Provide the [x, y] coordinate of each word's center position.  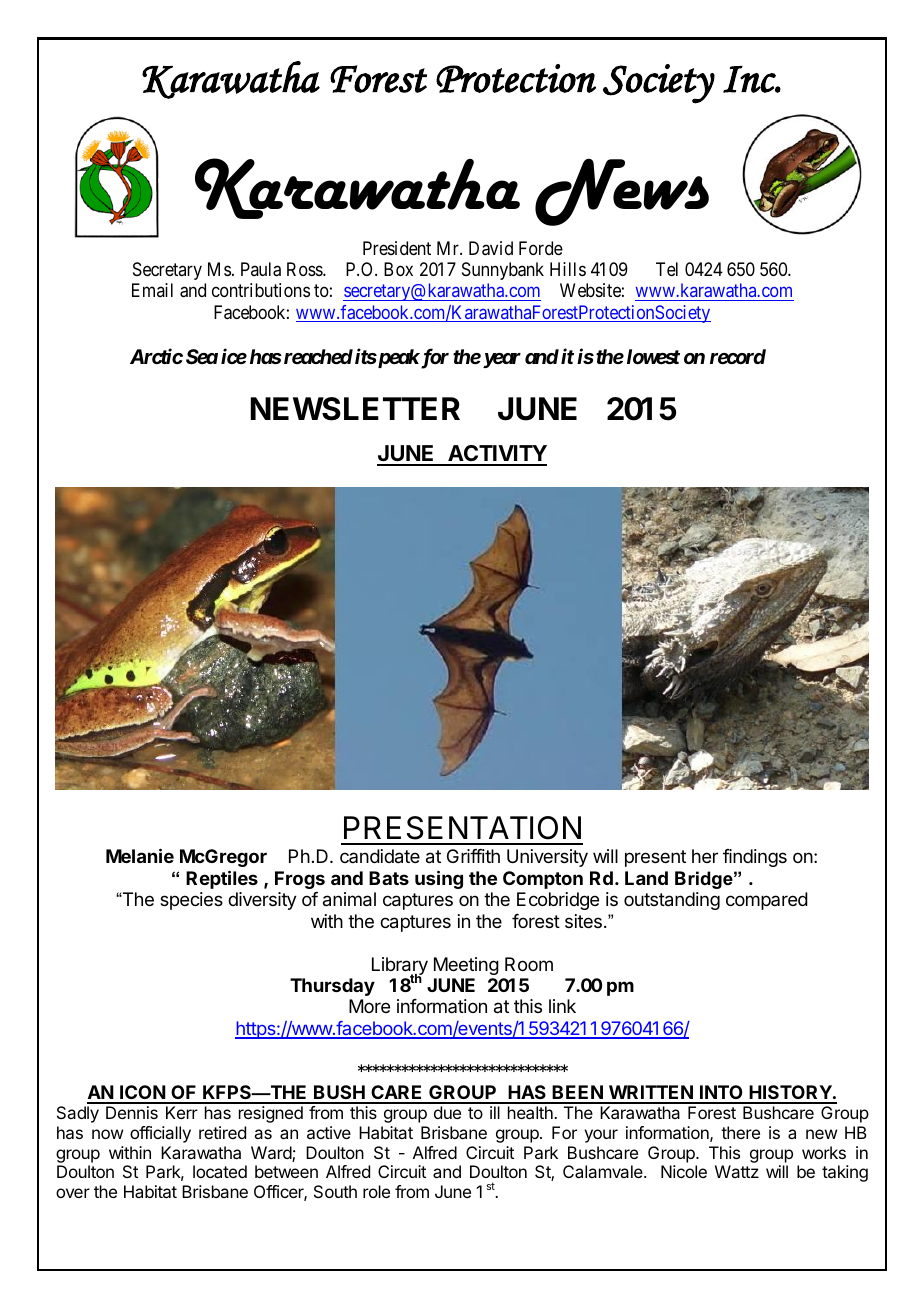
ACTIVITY [496, 455]
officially [160, 1134]
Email [152, 290]
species [191, 901]
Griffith [473, 856]
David [491, 248]
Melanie [140, 855]
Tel [667, 269]
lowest [653, 356]
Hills [568, 269]
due [447, 1112]
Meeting [466, 966]
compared [767, 901]
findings [755, 858]
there [740, 1132]
